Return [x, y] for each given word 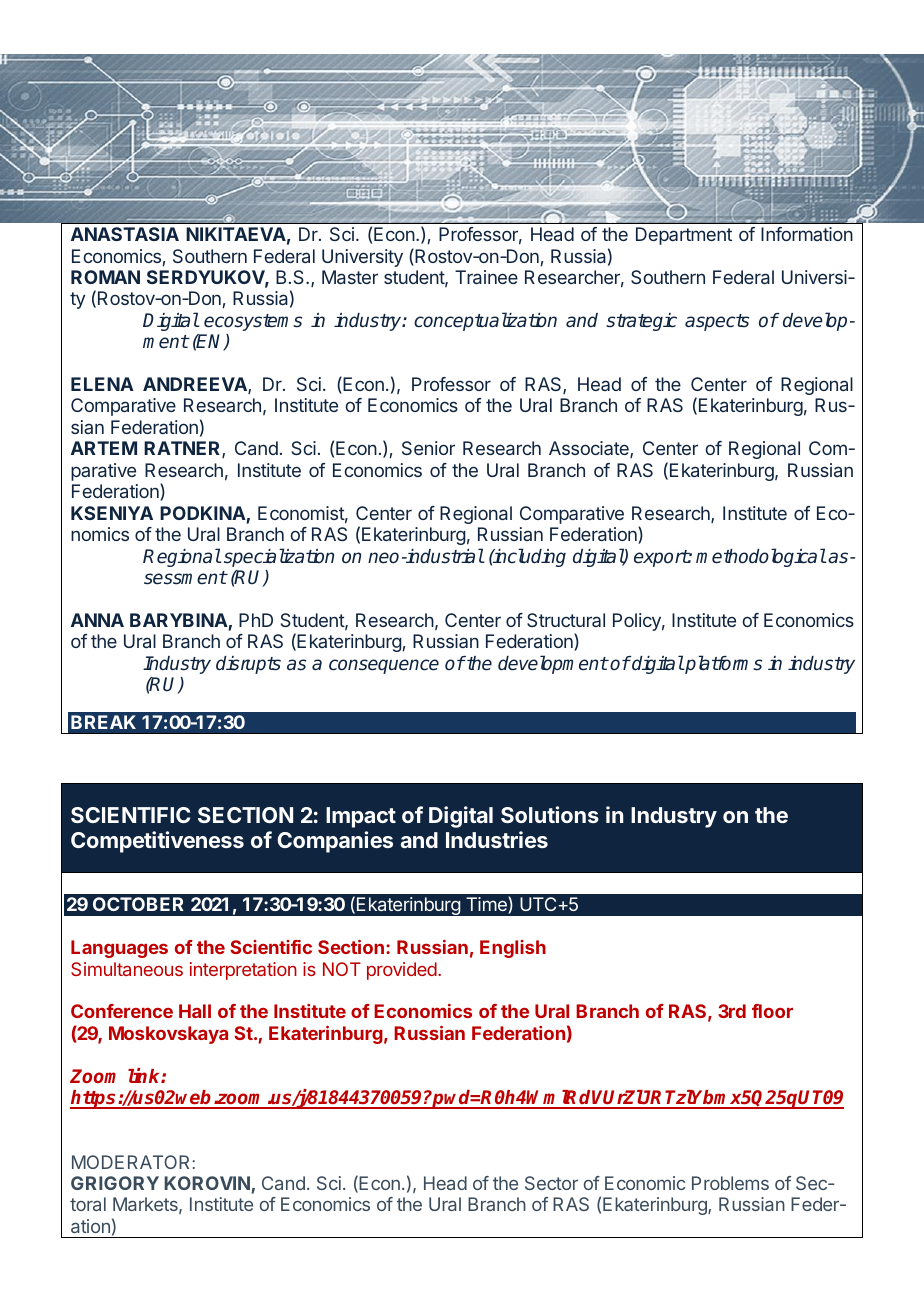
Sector [551, 1183]
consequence [384, 666]
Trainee [486, 277]
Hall [195, 1011]
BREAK [103, 722]
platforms [722, 664]
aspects [717, 322]
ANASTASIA [125, 234]
